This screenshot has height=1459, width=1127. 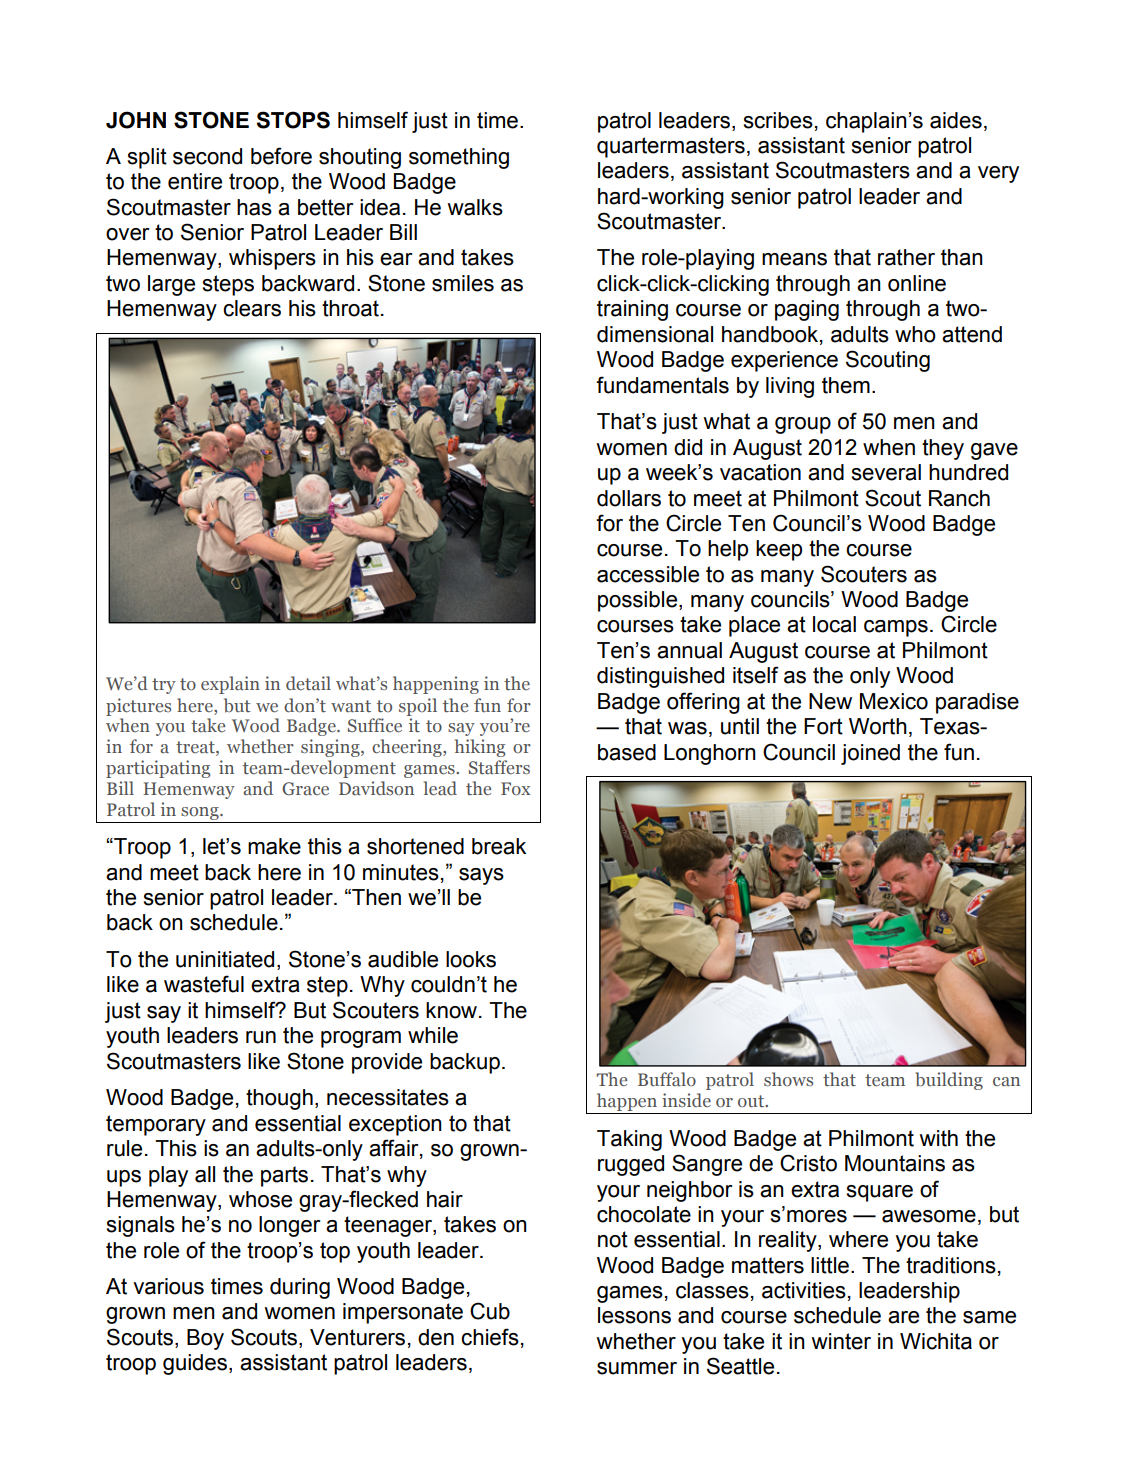 What do you see at coordinates (471, 959) in the screenshot?
I see `looks` at bounding box center [471, 959].
